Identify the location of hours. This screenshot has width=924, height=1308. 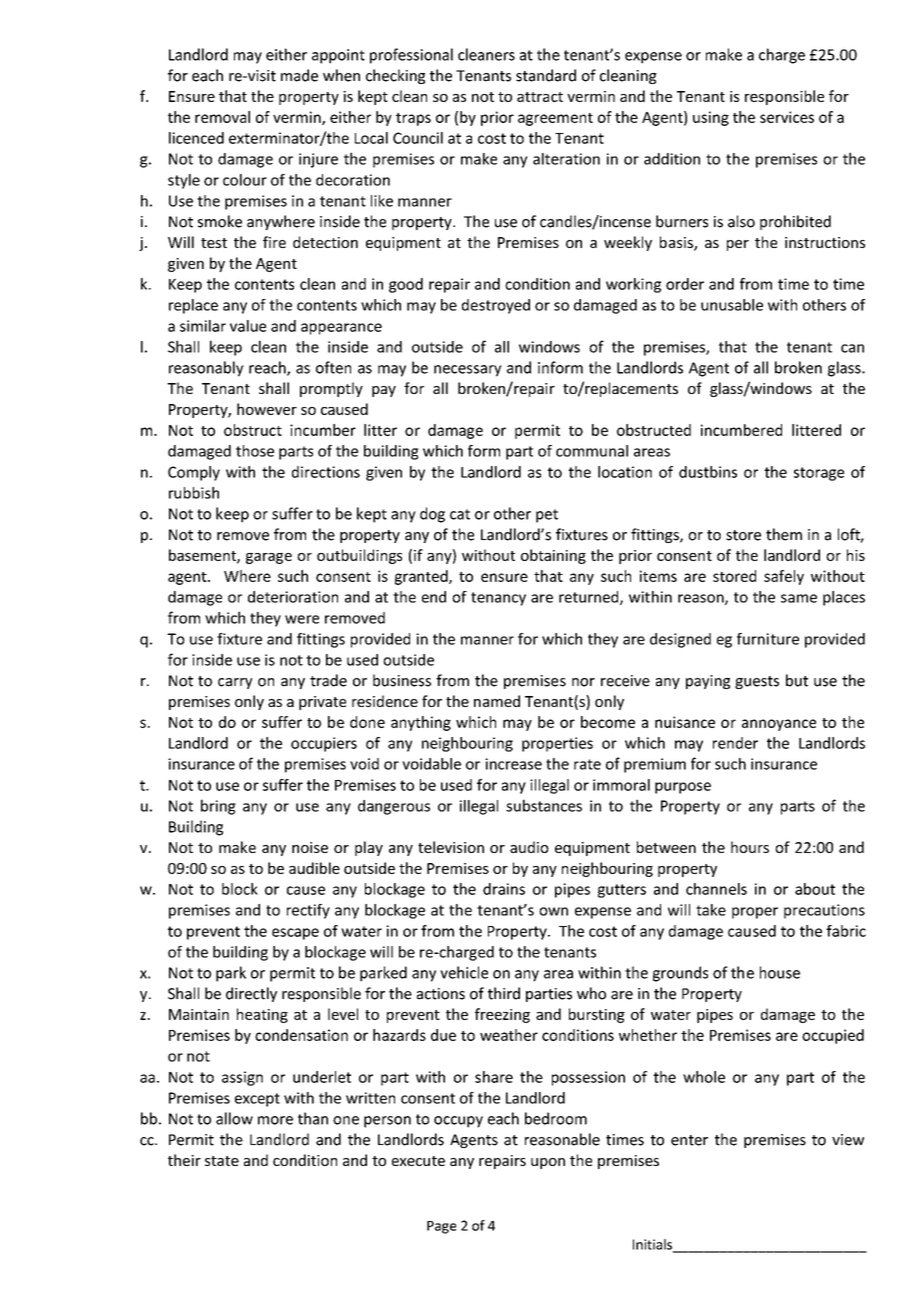
(750, 847).
